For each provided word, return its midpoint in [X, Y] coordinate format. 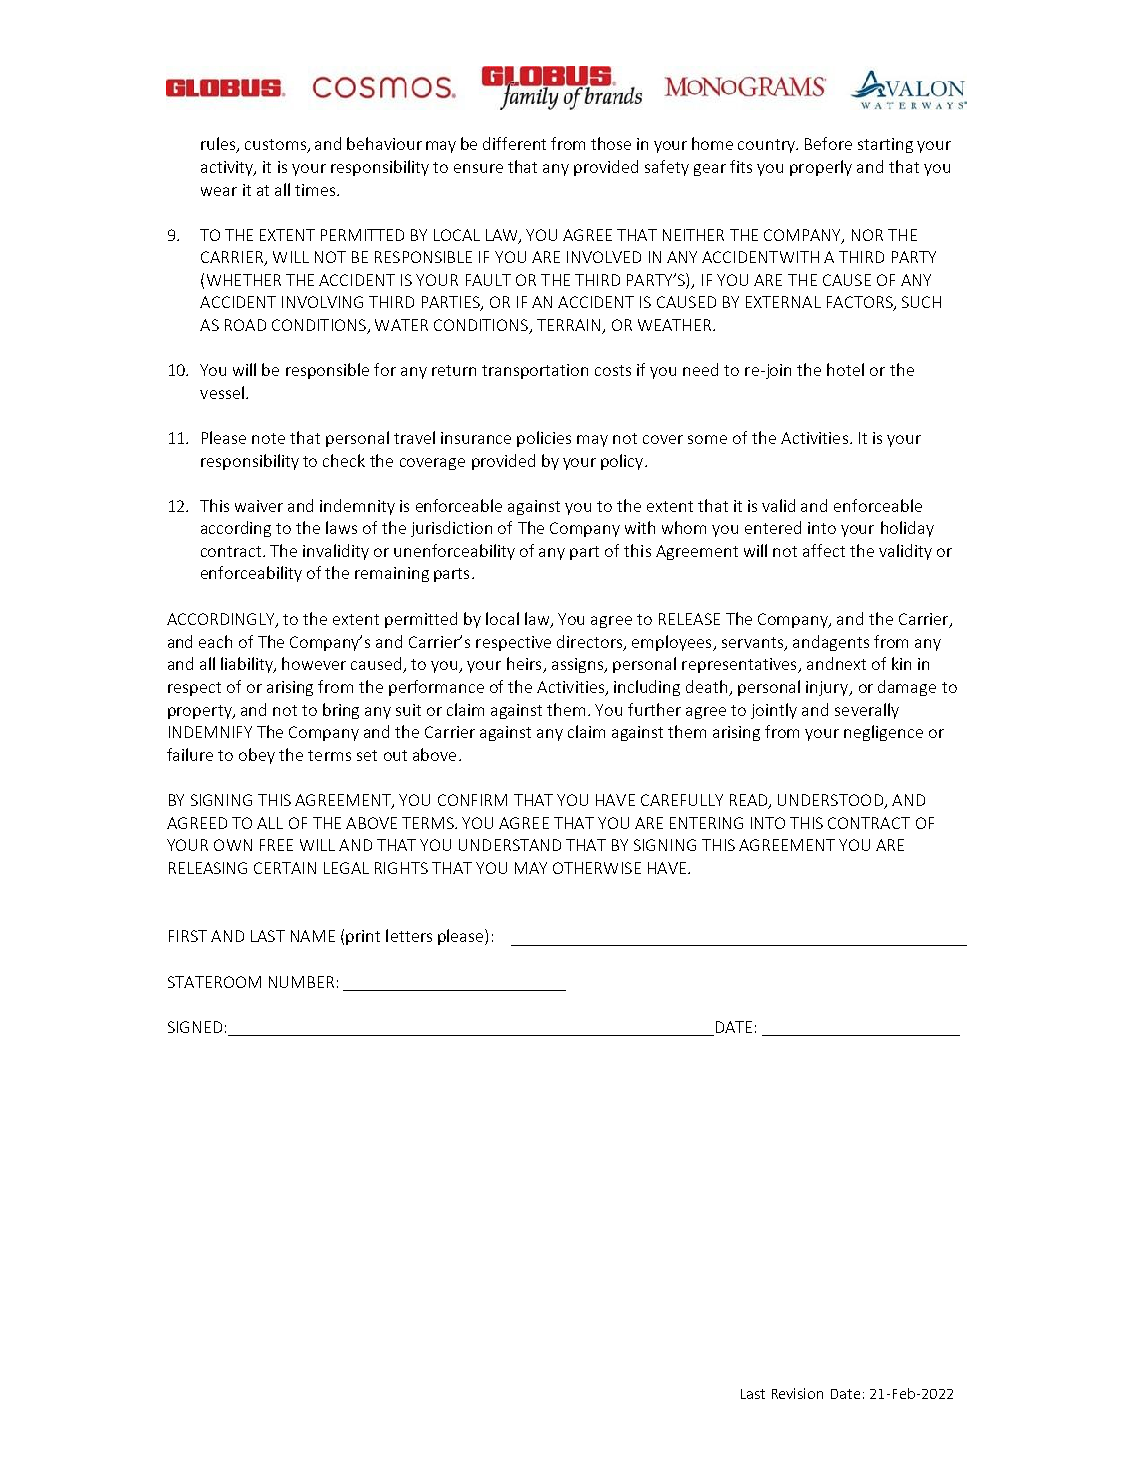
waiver [259, 506]
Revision [797, 1393]
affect [824, 550]
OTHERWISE [597, 868]
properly [821, 168]
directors [591, 642]
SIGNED [195, 1027]
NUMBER [301, 982]
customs [277, 146]
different [514, 143]
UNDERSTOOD [830, 800]
